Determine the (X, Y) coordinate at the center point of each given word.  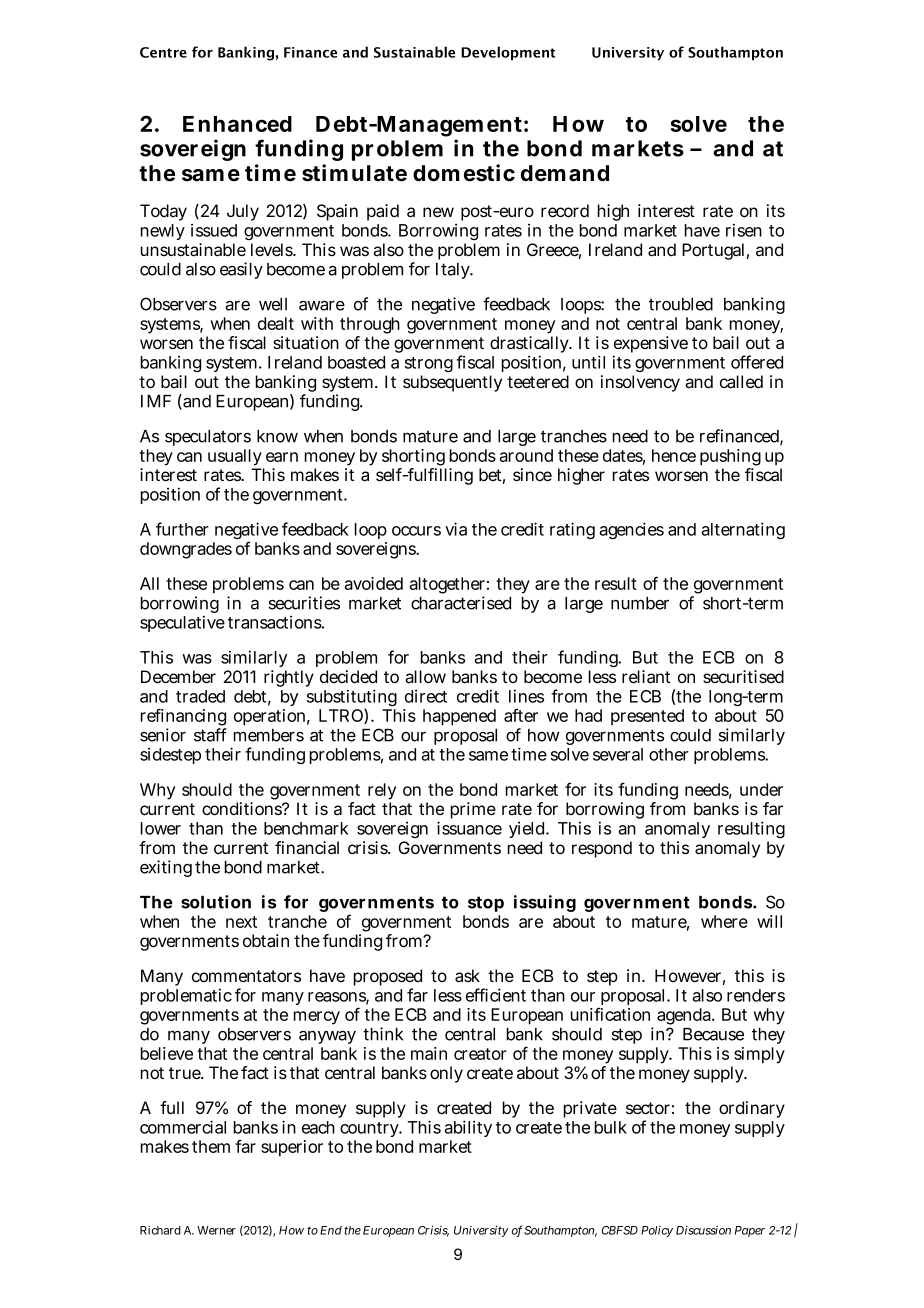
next (241, 922)
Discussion (703, 1230)
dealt (276, 323)
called (741, 382)
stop (486, 904)
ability (468, 1128)
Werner (216, 1230)
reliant (646, 677)
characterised (461, 603)
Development (508, 53)
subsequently (452, 383)
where (724, 921)
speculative (182, 623)
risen (744, 230)
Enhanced (237, 124)
